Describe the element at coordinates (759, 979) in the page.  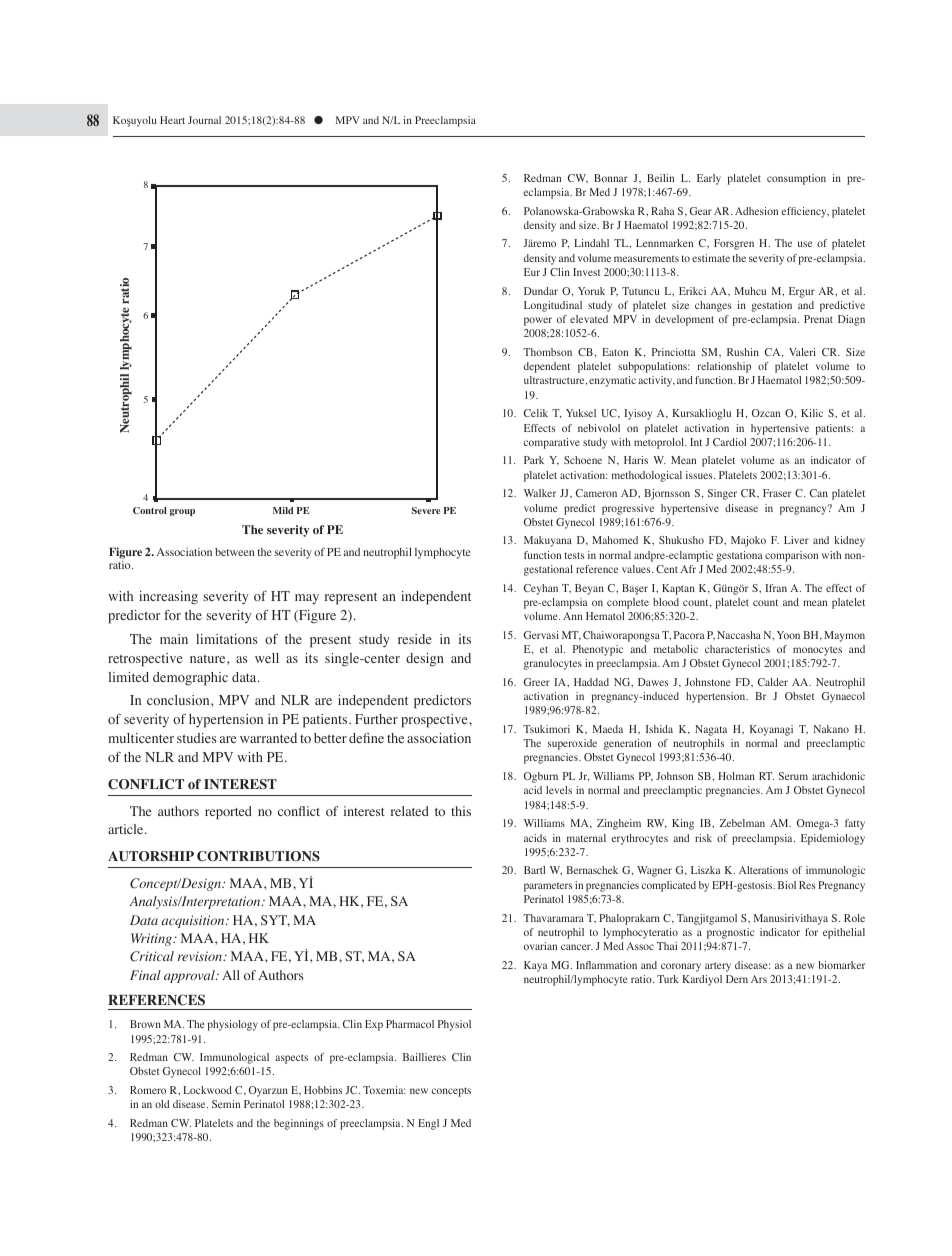
I see `Ars` at that location.
